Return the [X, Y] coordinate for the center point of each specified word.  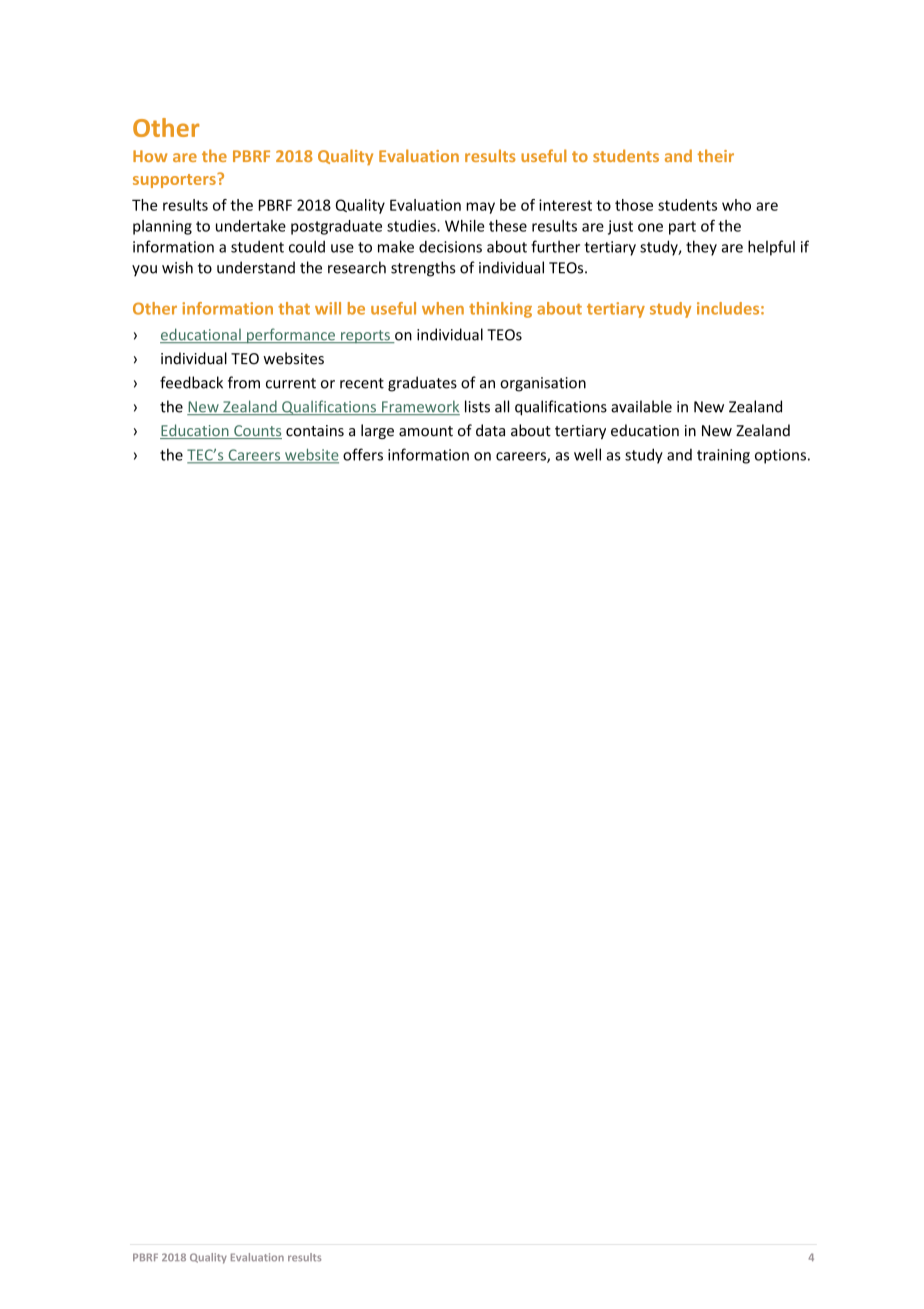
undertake [251, 226]
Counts [257, 432]
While [464, 226]
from [244, 382]
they [701, 248]
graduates [422, 384]
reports [365, 337]
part [682, 228]
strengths [423, 269]
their [716, 155]
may [480, 208]
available [641, 406]
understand [256, 267]
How [150, 156]
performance [291, 336]
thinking [500, 310]
